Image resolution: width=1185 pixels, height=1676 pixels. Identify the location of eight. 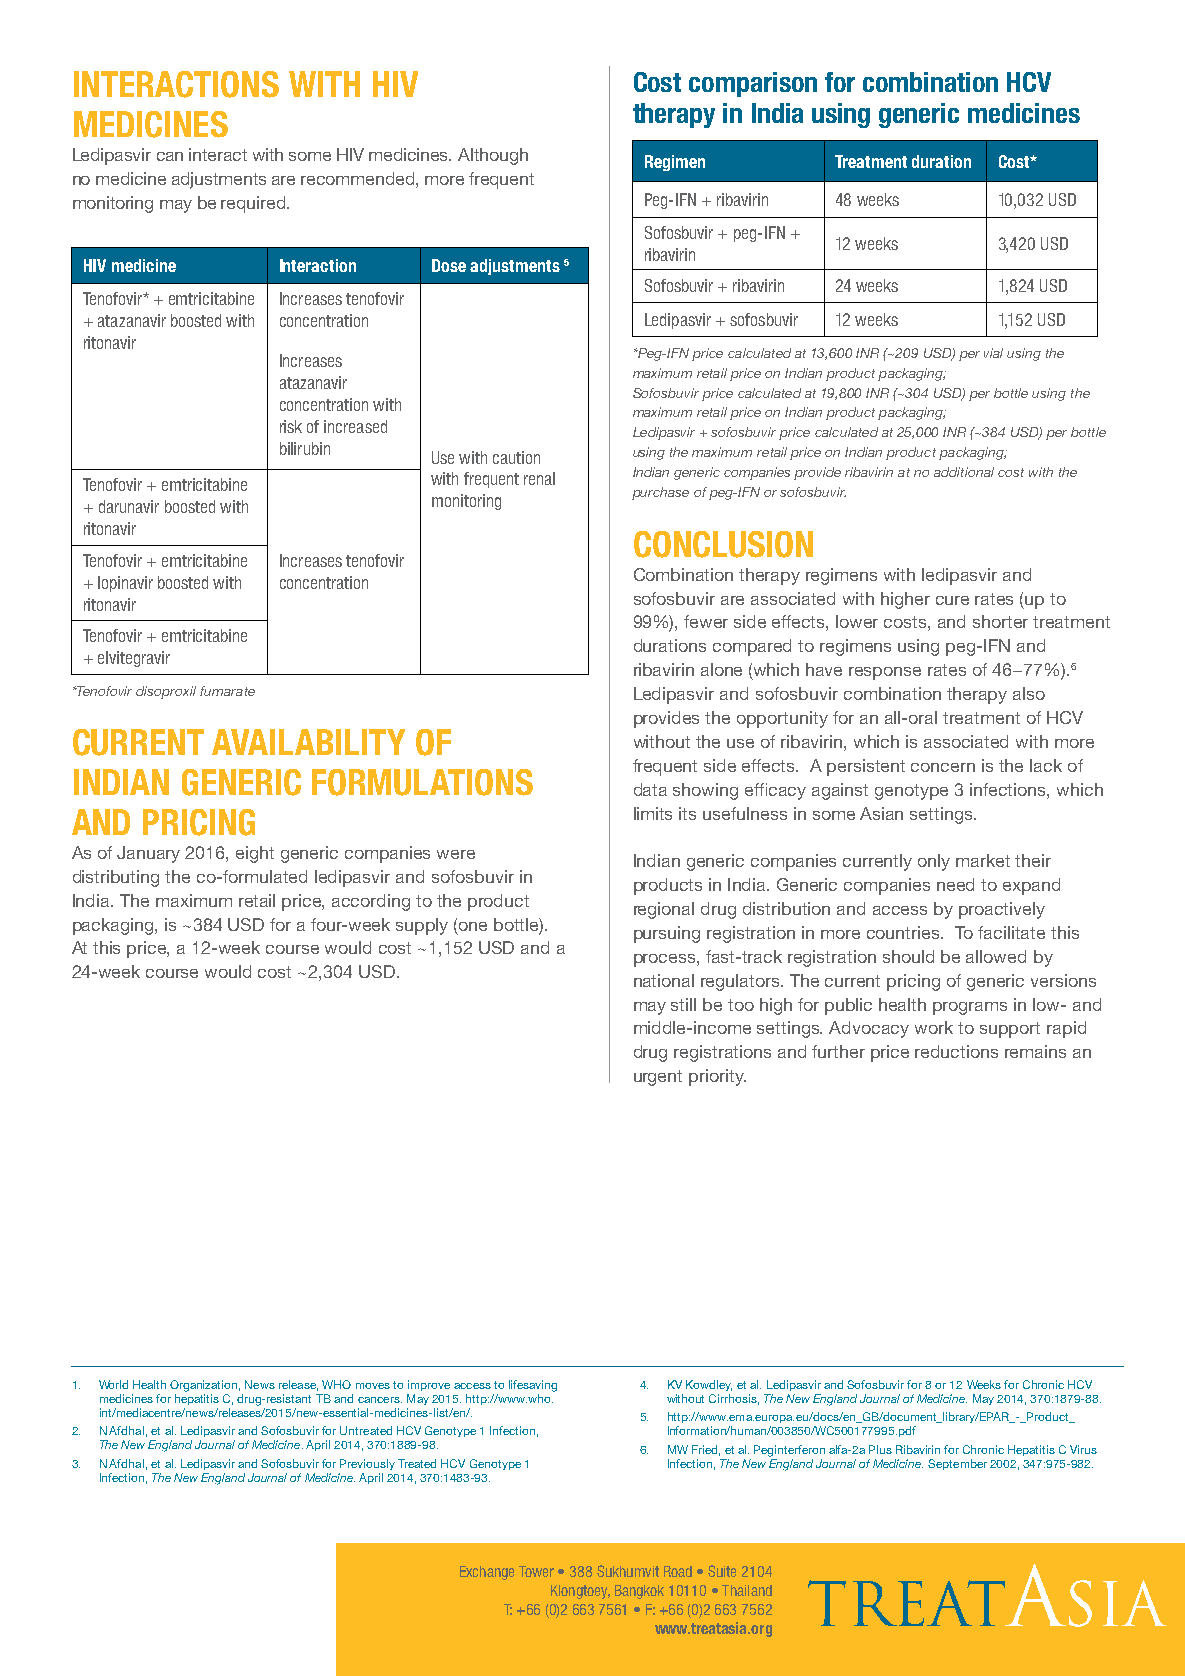
(255, 854).
